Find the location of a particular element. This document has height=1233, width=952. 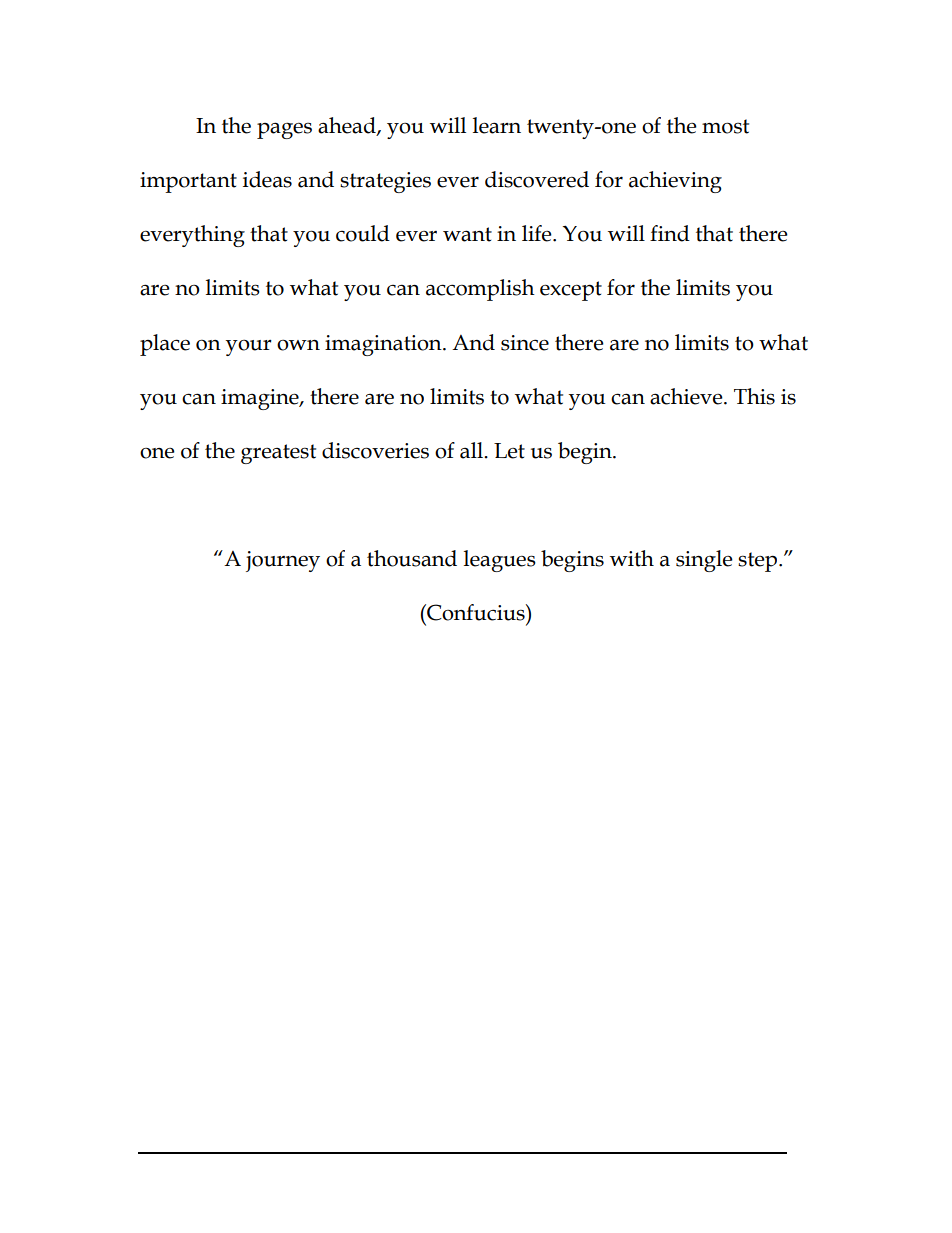

all is located at coordinates (472, 450).
